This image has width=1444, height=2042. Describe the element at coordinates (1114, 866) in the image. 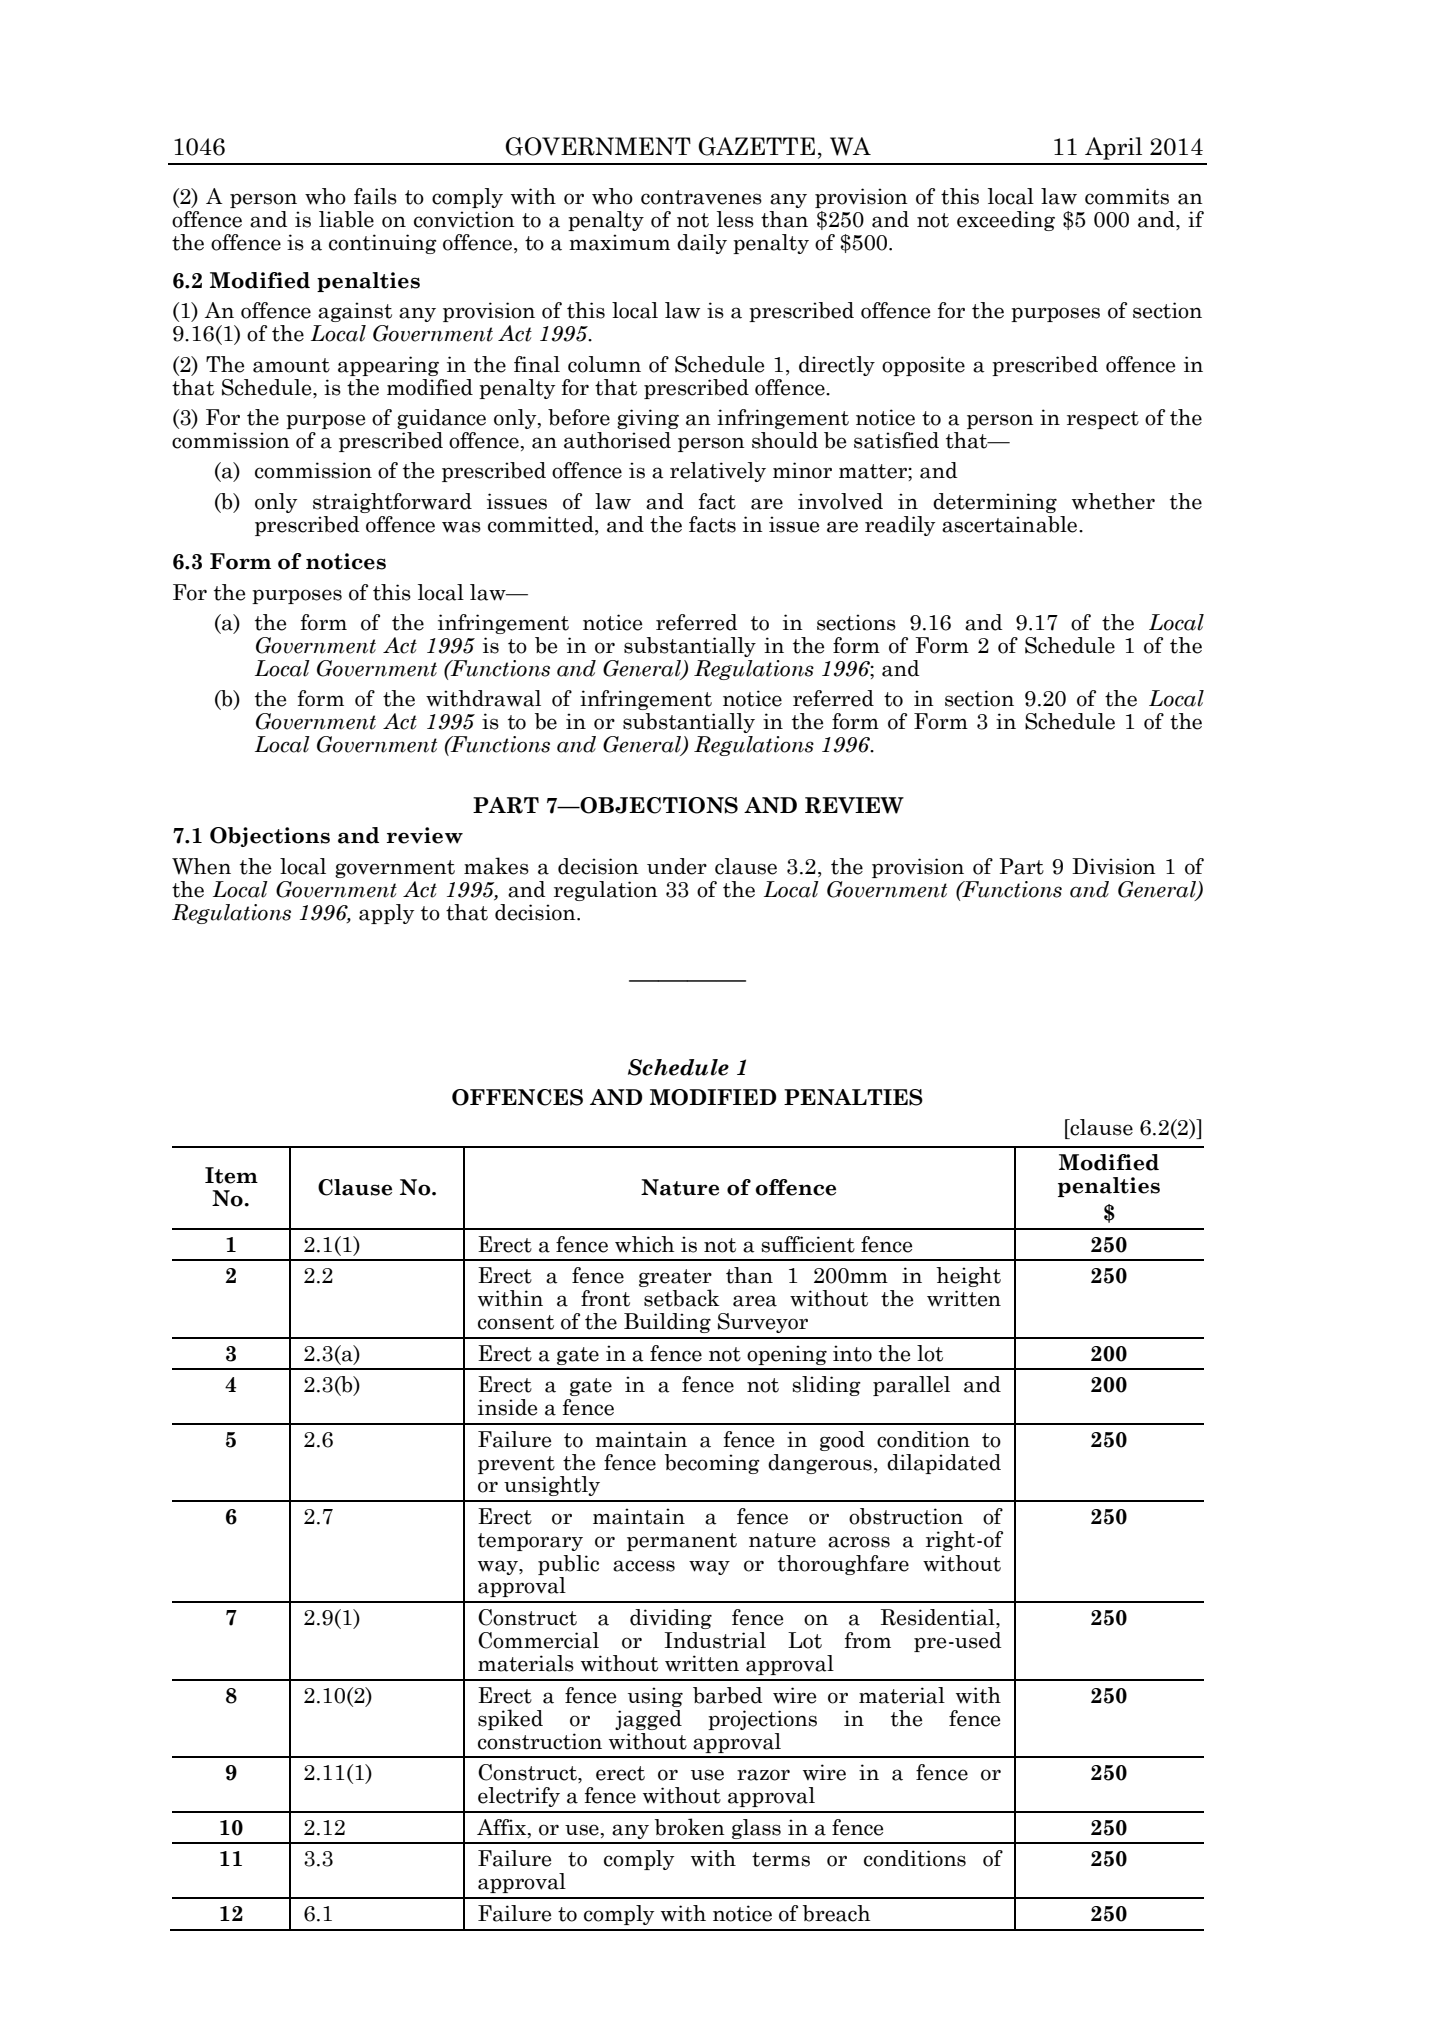

I see `Division` at that location.
